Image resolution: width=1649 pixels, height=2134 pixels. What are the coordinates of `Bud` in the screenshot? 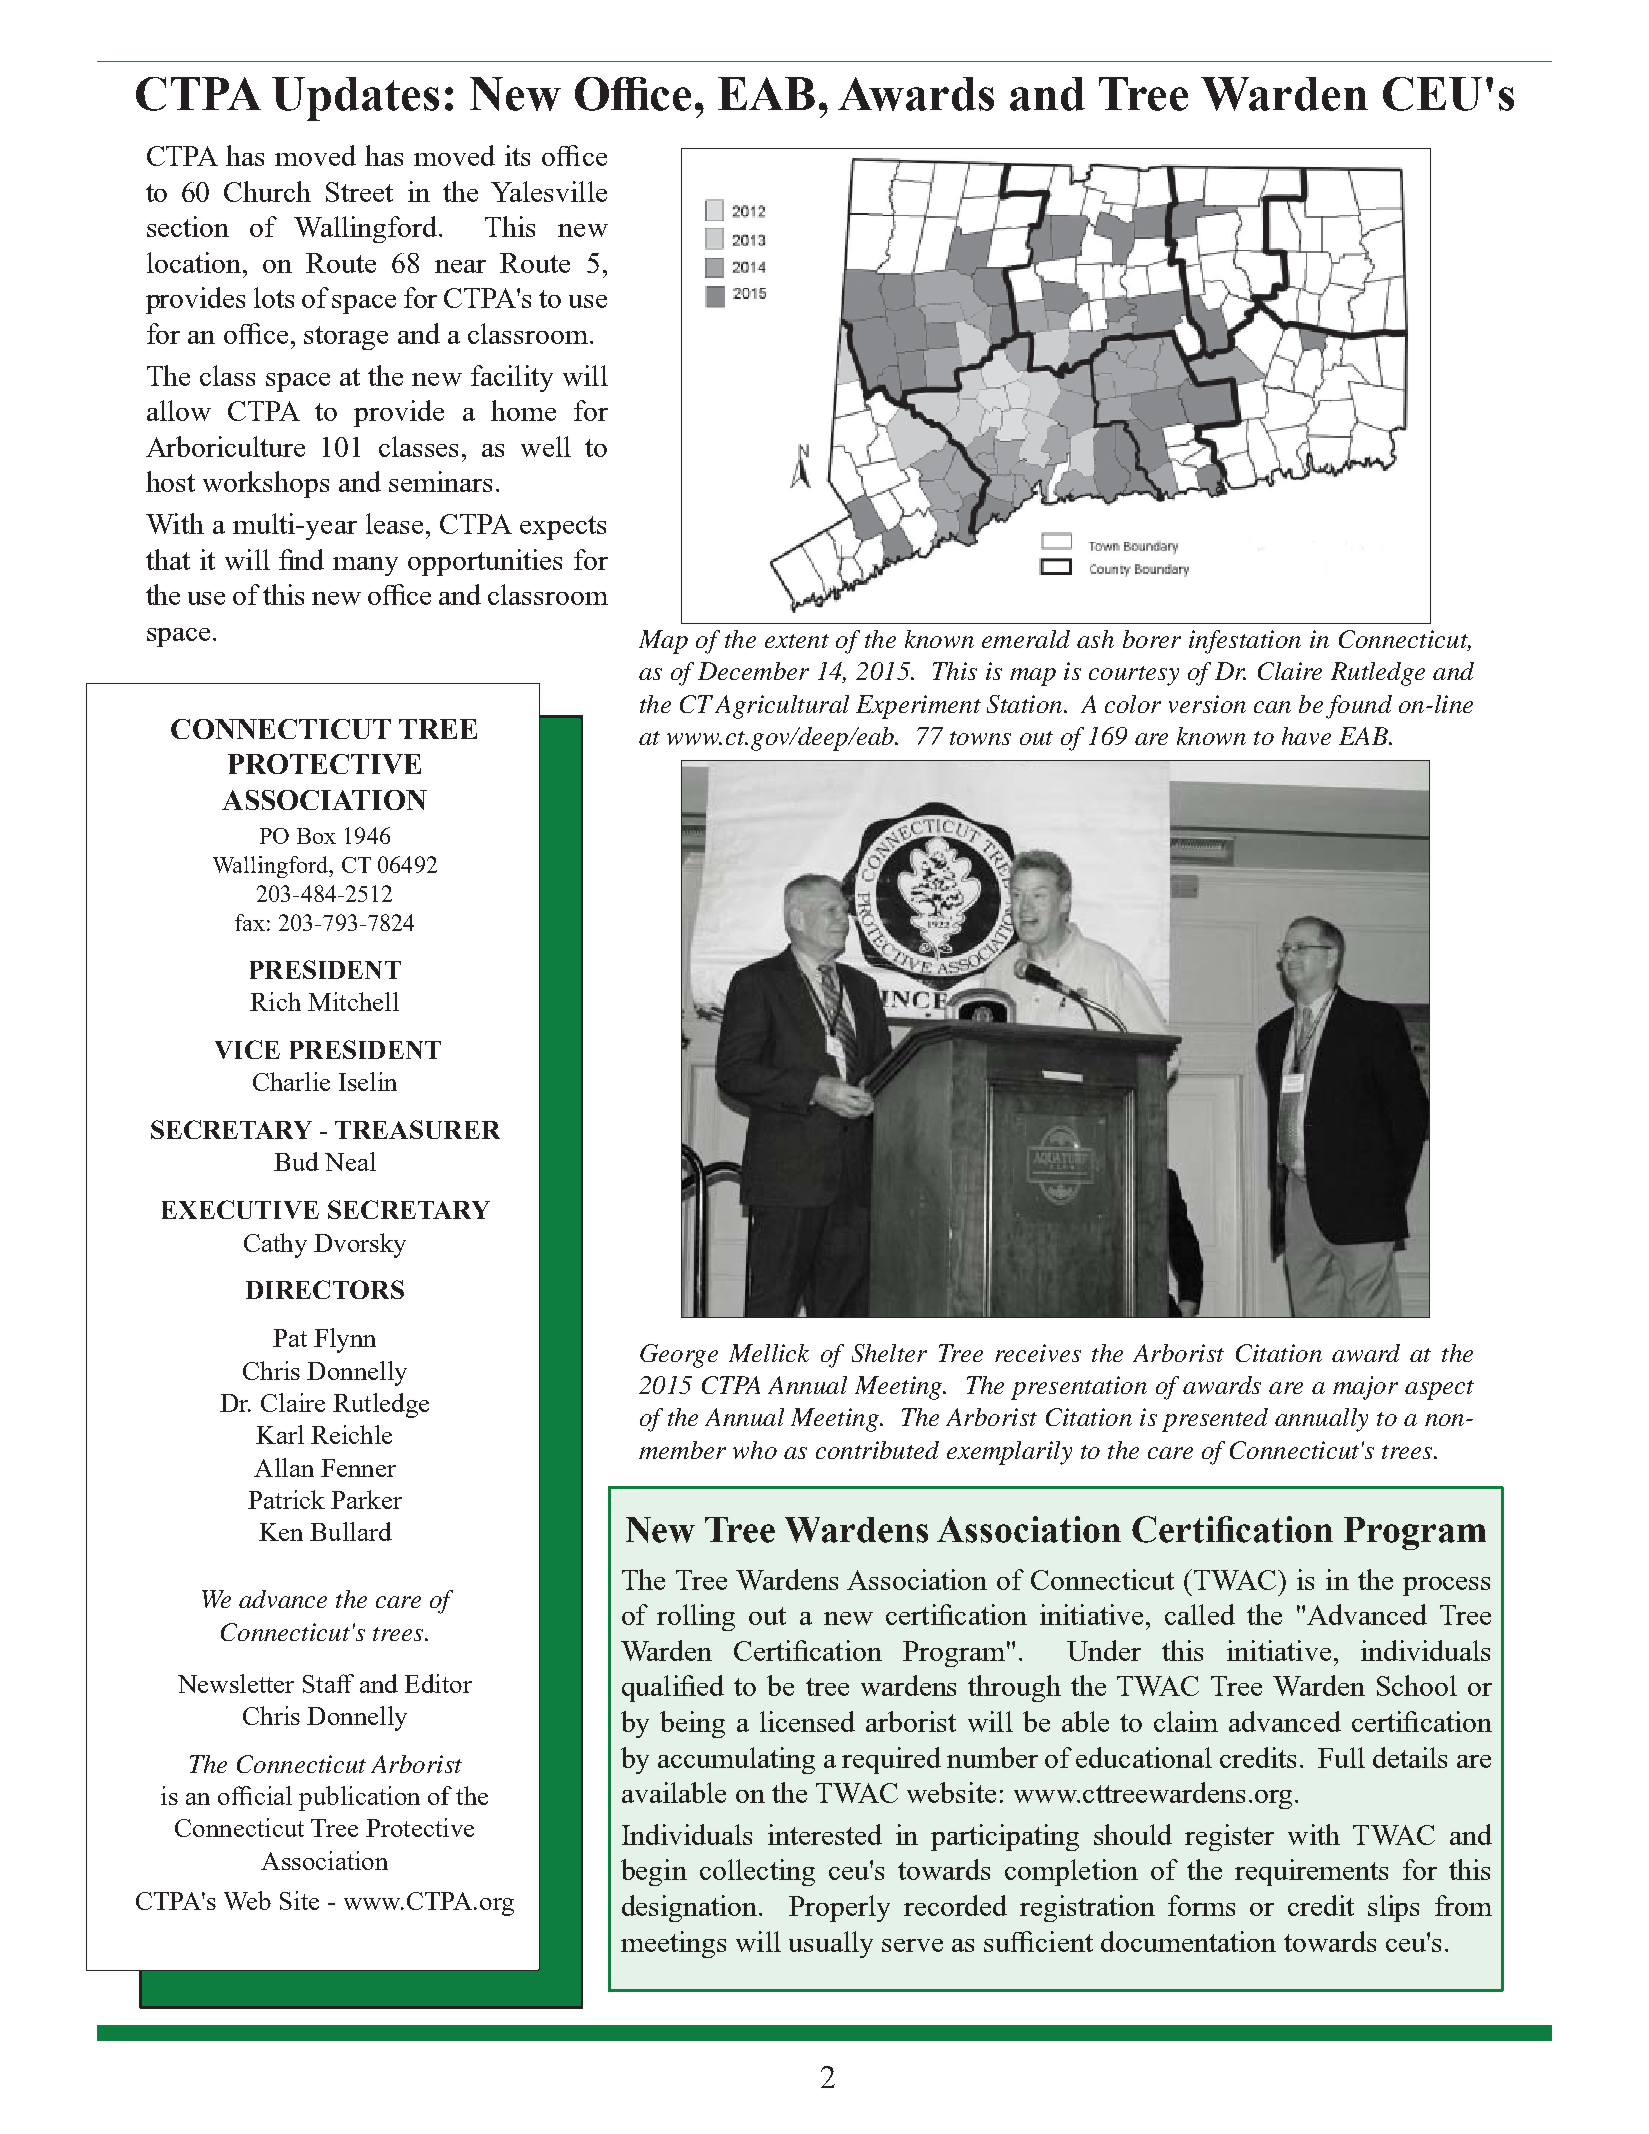 It's located at (296, 1161).
